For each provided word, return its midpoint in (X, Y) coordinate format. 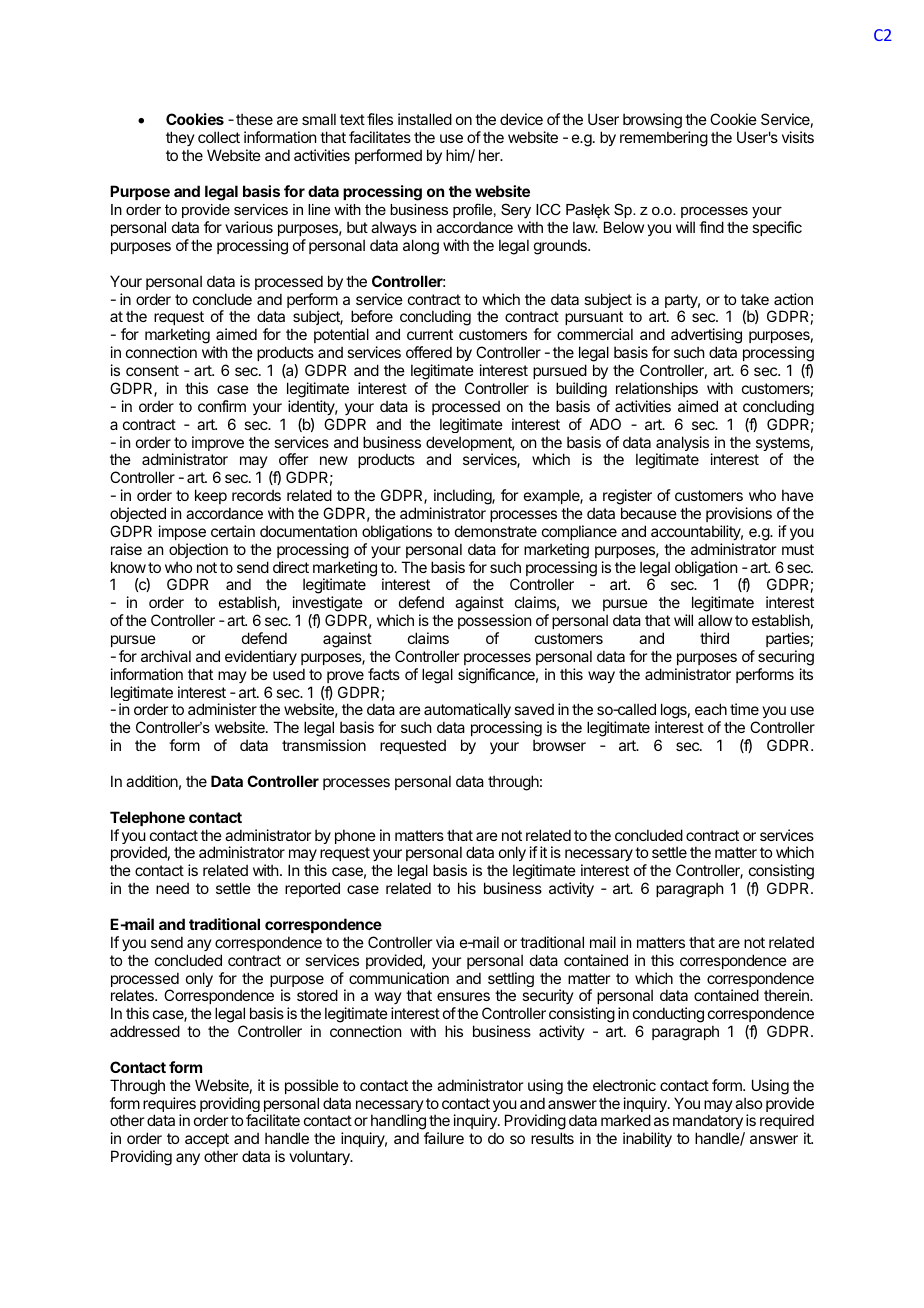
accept (207, 1140)
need (172, 888)
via (445, 942)
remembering (664, 139)
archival (166, 656)
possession (494, 621)
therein (787, 995)
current (430, 334)
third (714, 638)
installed (425, 119)
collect (219, 137)
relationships (657, 389)
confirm (222, 406)
